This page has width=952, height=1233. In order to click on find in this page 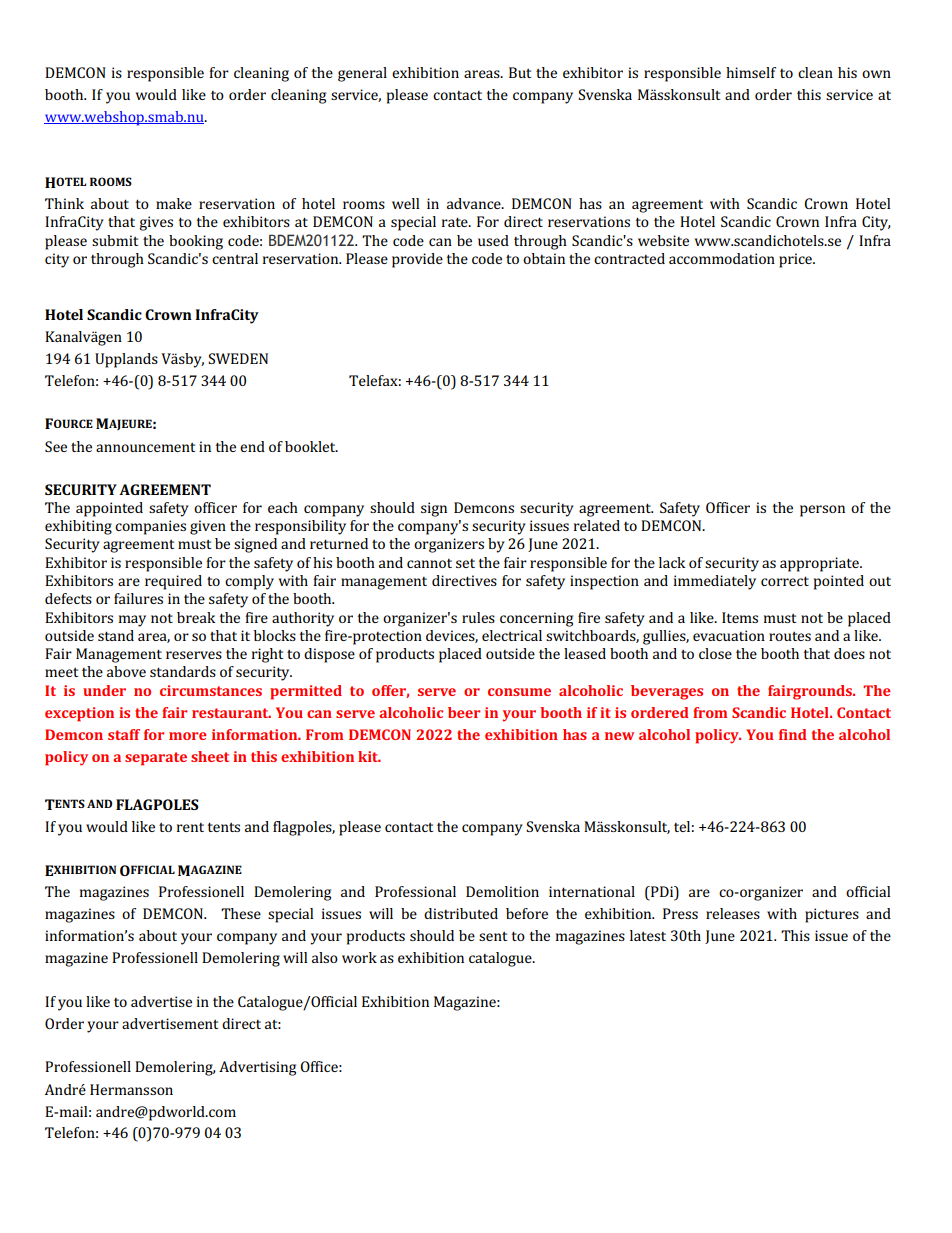, I will do `click(792, 734)`.
